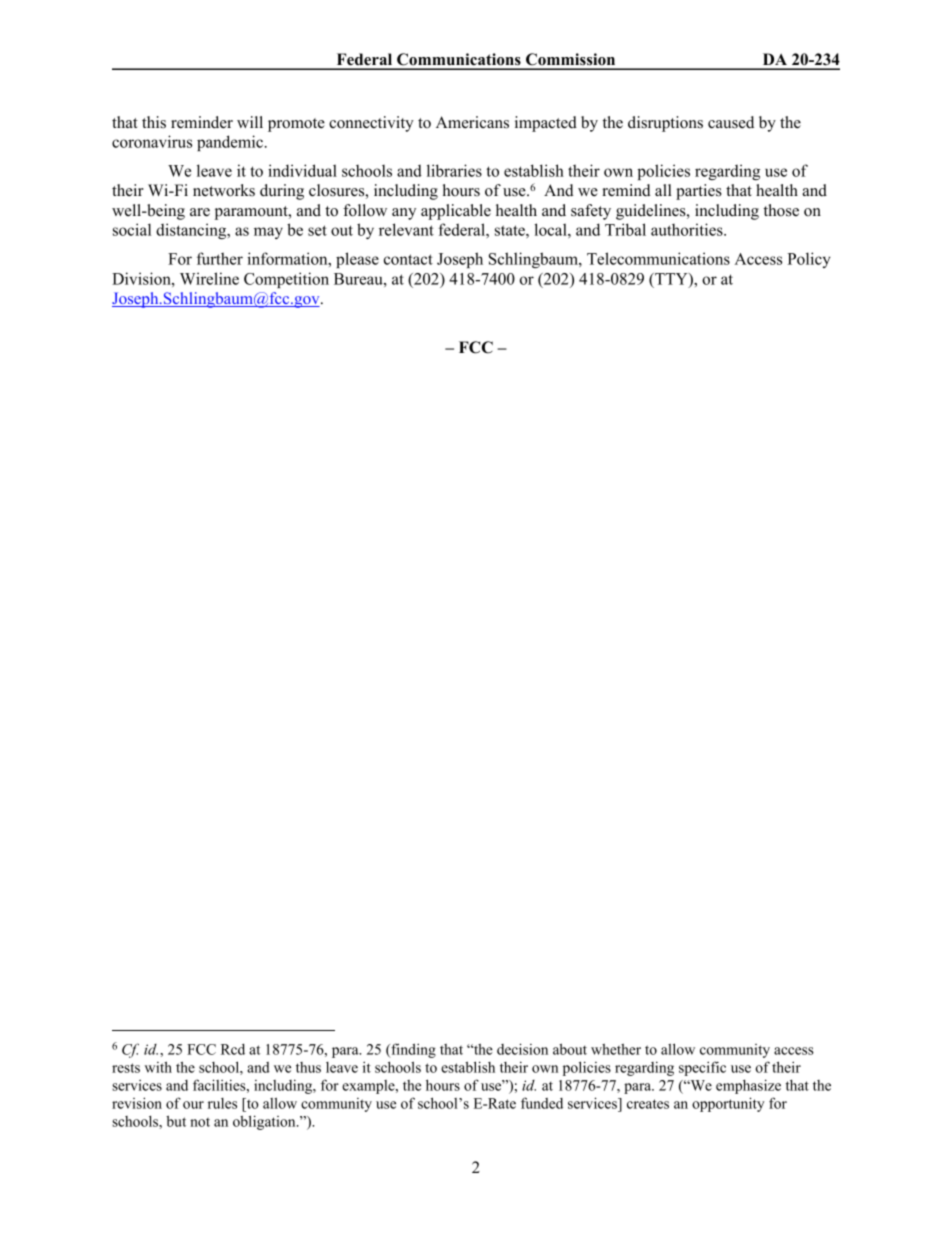 This screenshot has height=1233, width=952. What do you see at coordinates (222, 1103) in the screenshot?
I see `rules` at bounding box center [222, 1103].
